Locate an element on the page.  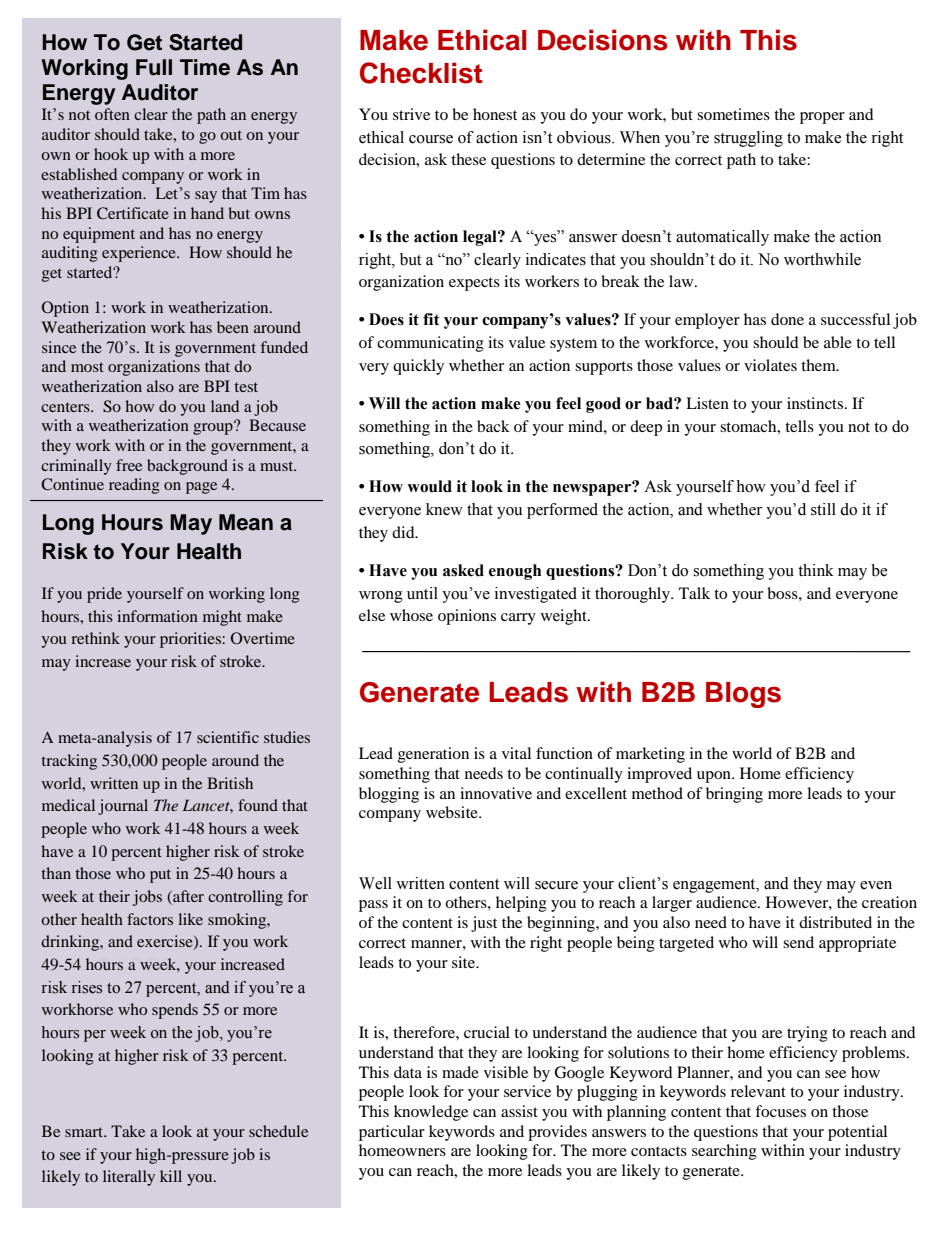
innovative is located at coordinates (496, 793).
